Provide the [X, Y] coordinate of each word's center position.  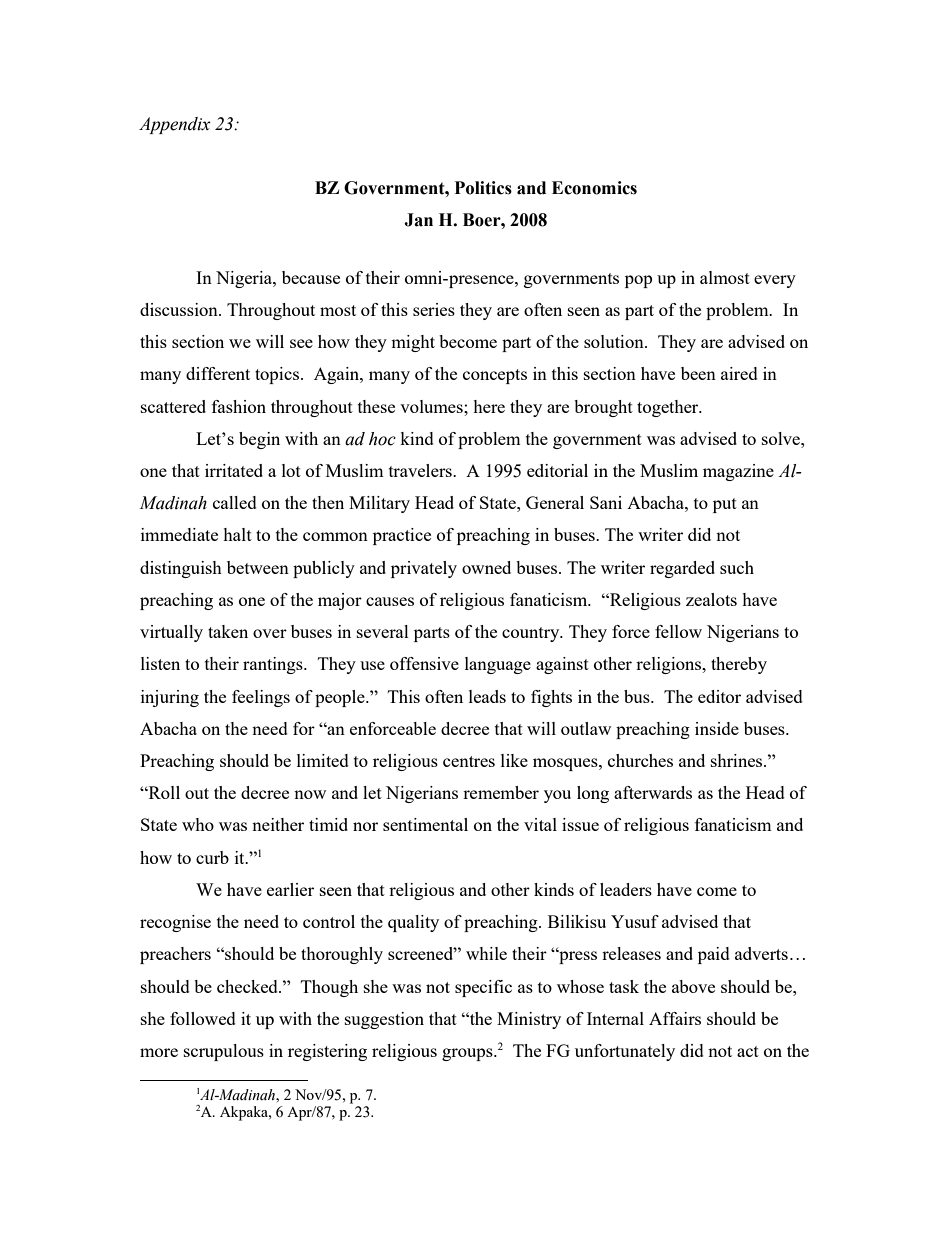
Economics [594, 188]
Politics [483, 188]
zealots [711, 599]
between [258, 567]
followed [203, 1018]
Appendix [175, 125]
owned [486, 567]
